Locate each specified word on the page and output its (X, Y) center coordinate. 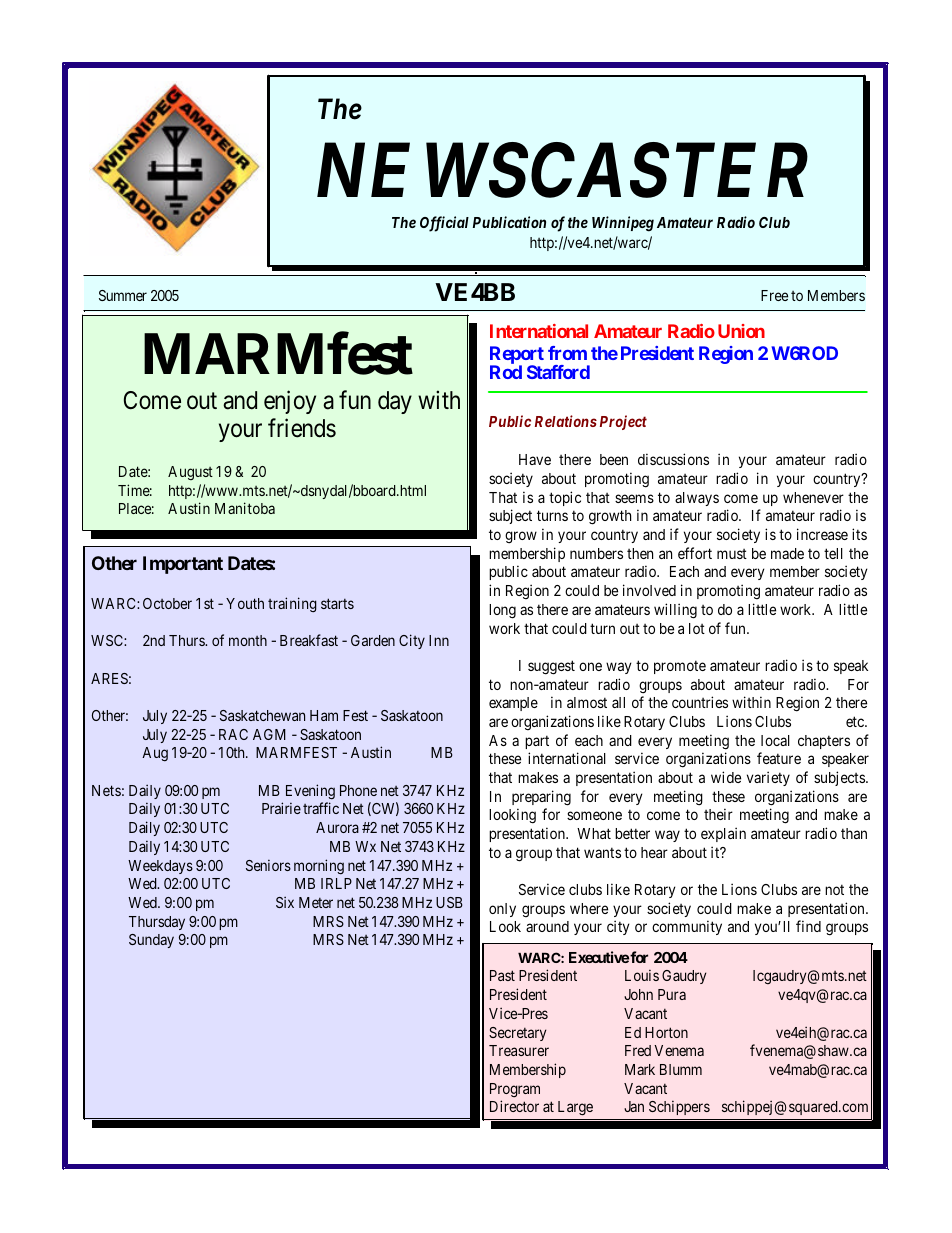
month (248, 640)
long (502, 611)
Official (444, 224)
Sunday (151, 941)
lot (697, 628)
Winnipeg (623, 224)
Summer (123, 295)
